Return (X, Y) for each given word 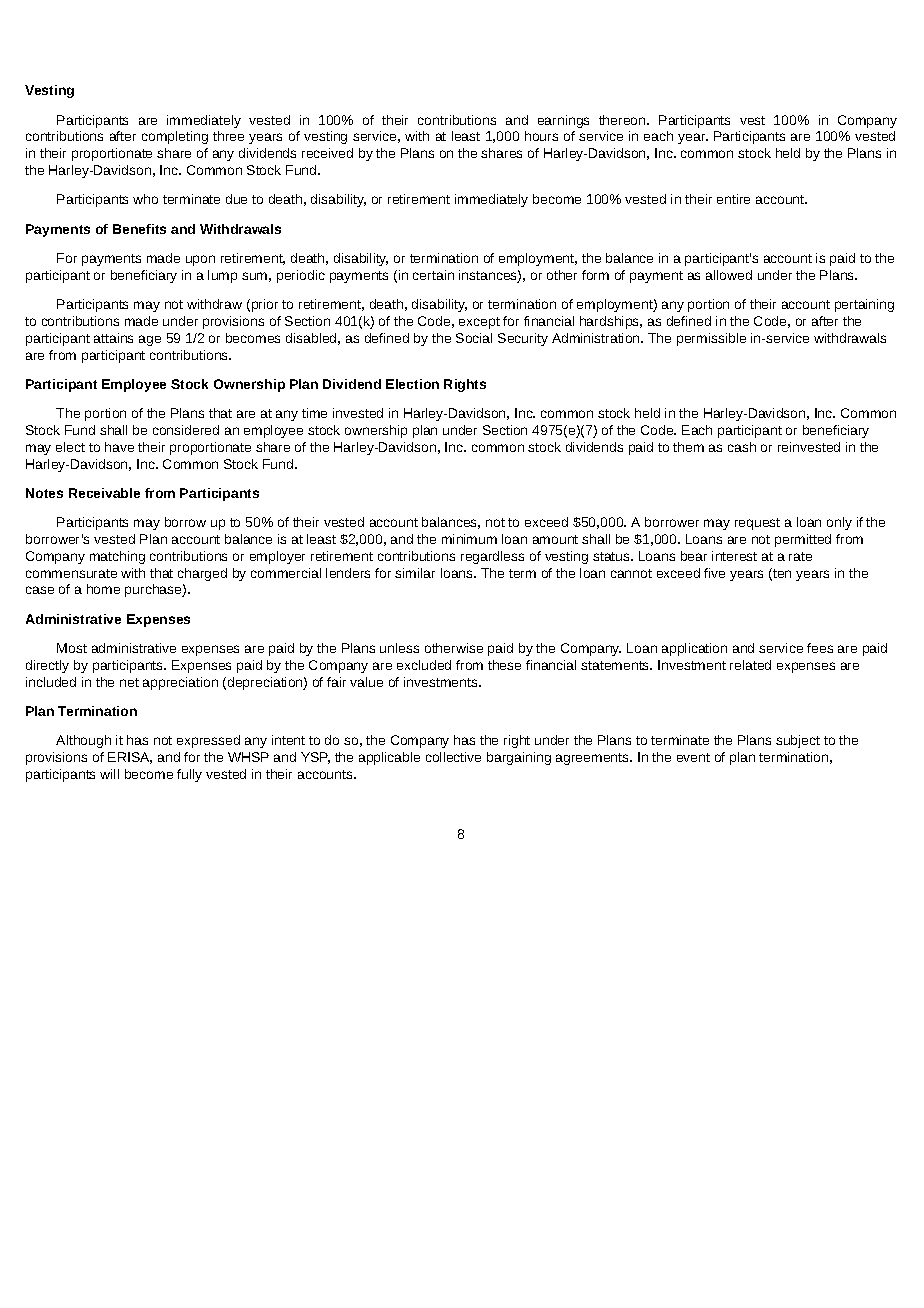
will (109, 774)
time (314, 413)
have (119, 447)
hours (541, 136)
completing (175, 137)
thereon (623, 120)
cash (742, 447)
